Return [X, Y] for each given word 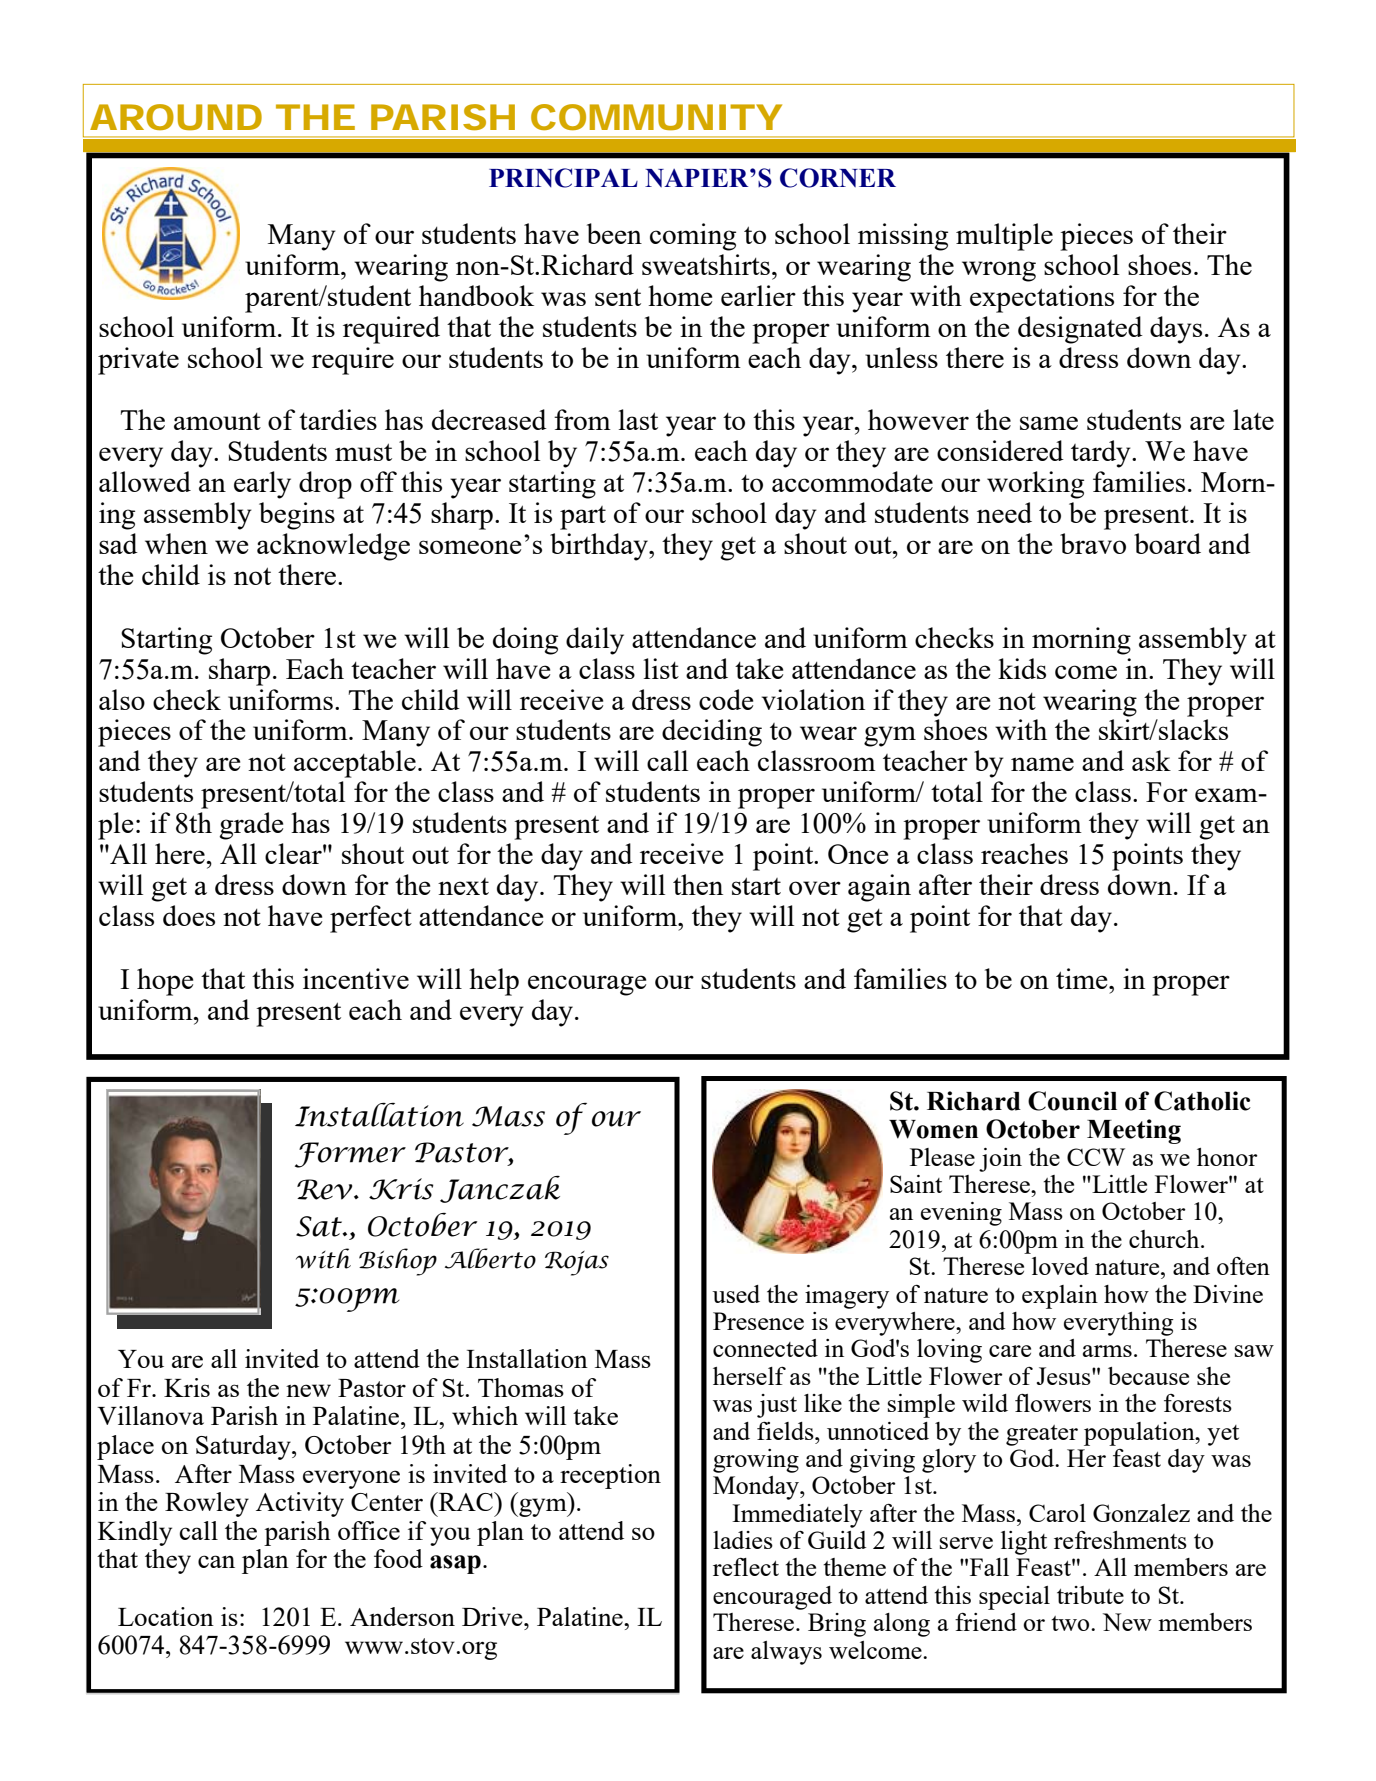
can [216, 1561]
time [1083, 978]
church [1165, 1239]
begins [297, 516]
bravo [1093, 543]
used [736, 1294]
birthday [600, 547]
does [189, 915]
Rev [326, 1189]
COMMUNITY [656, 117]
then [698, 884]
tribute [1090, 1595]
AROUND [176, 117]
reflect [746, 1567]
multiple [1004, 237]
